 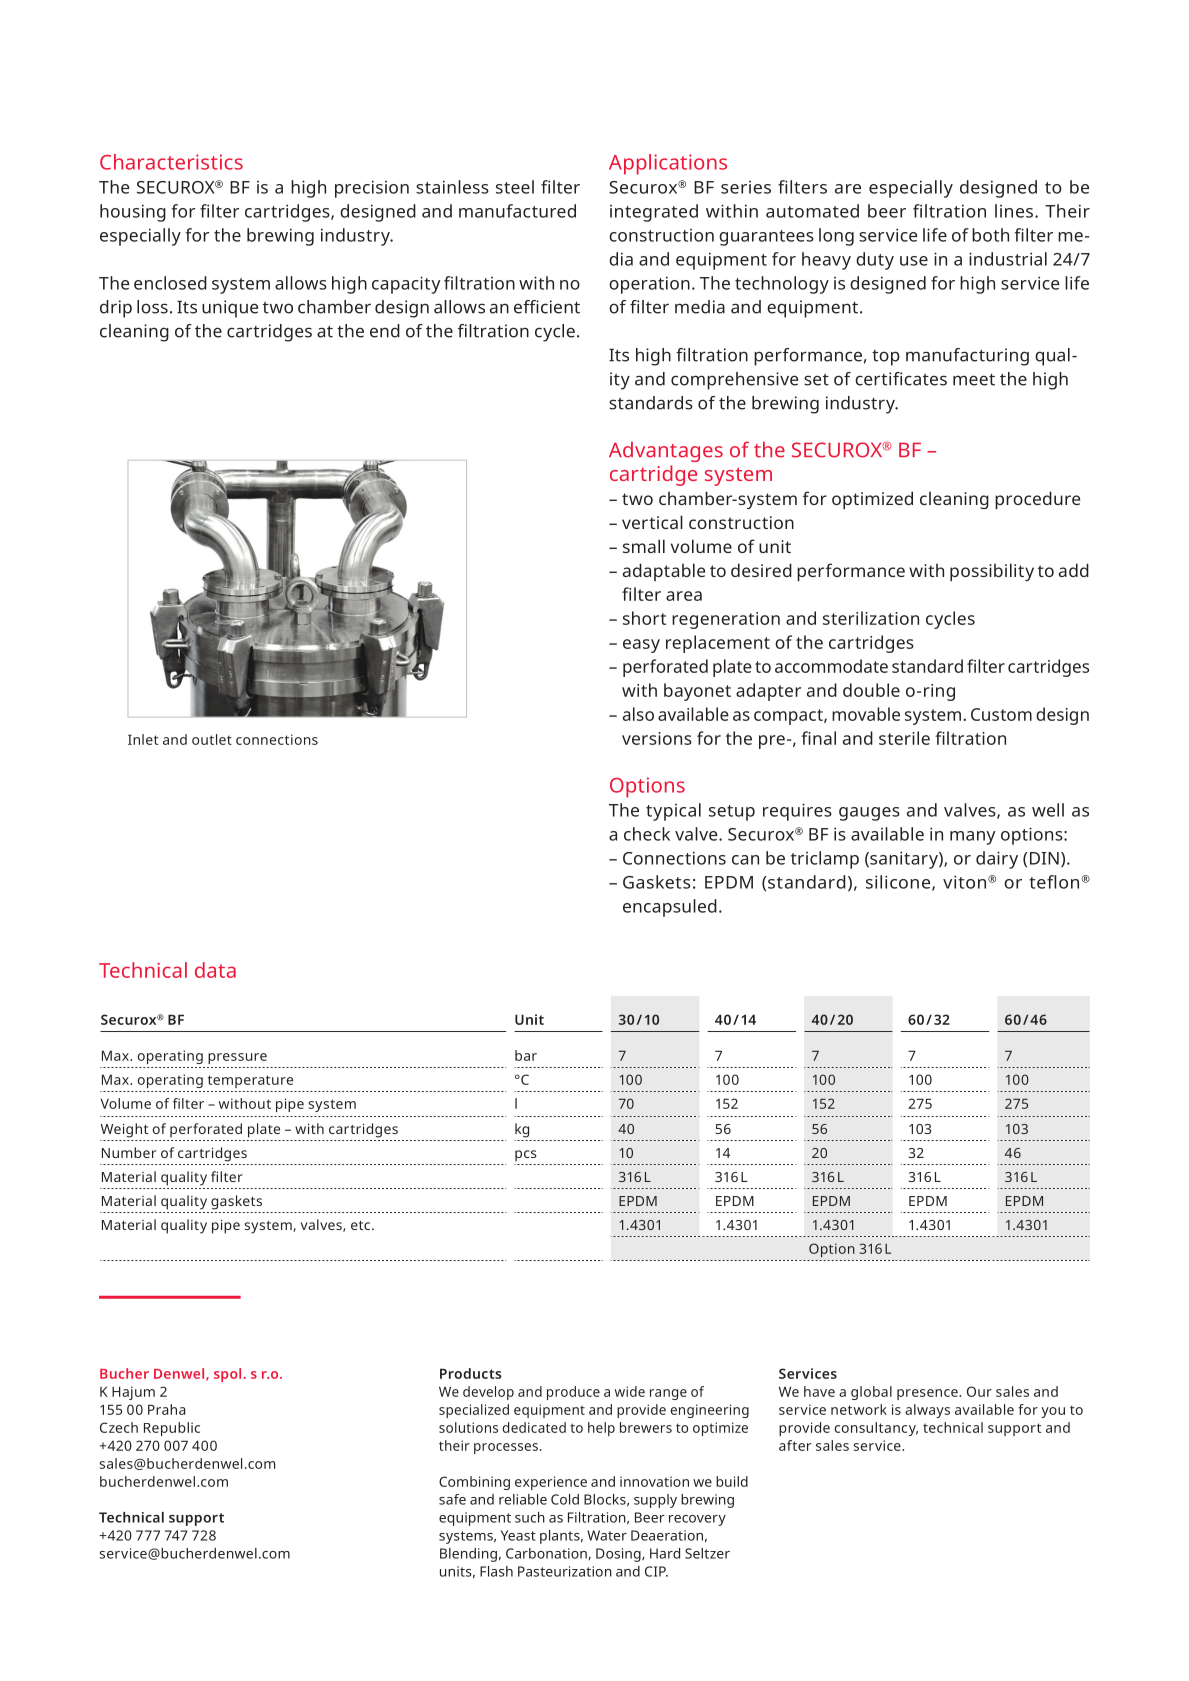 I want to click on check, so click(x=647, y=834).
